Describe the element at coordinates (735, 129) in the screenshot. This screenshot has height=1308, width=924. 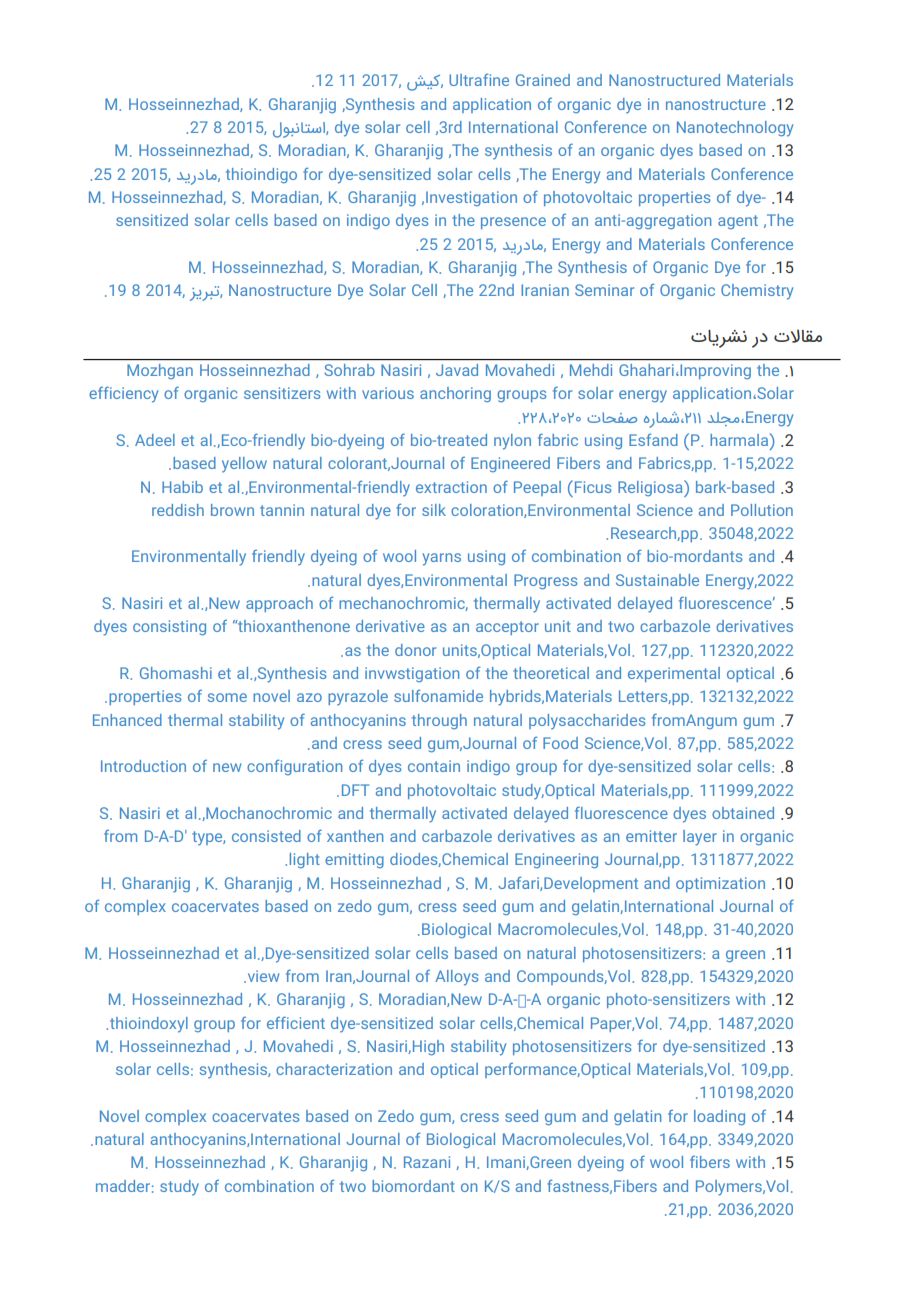
I see `Nanotechnology` at that location.
